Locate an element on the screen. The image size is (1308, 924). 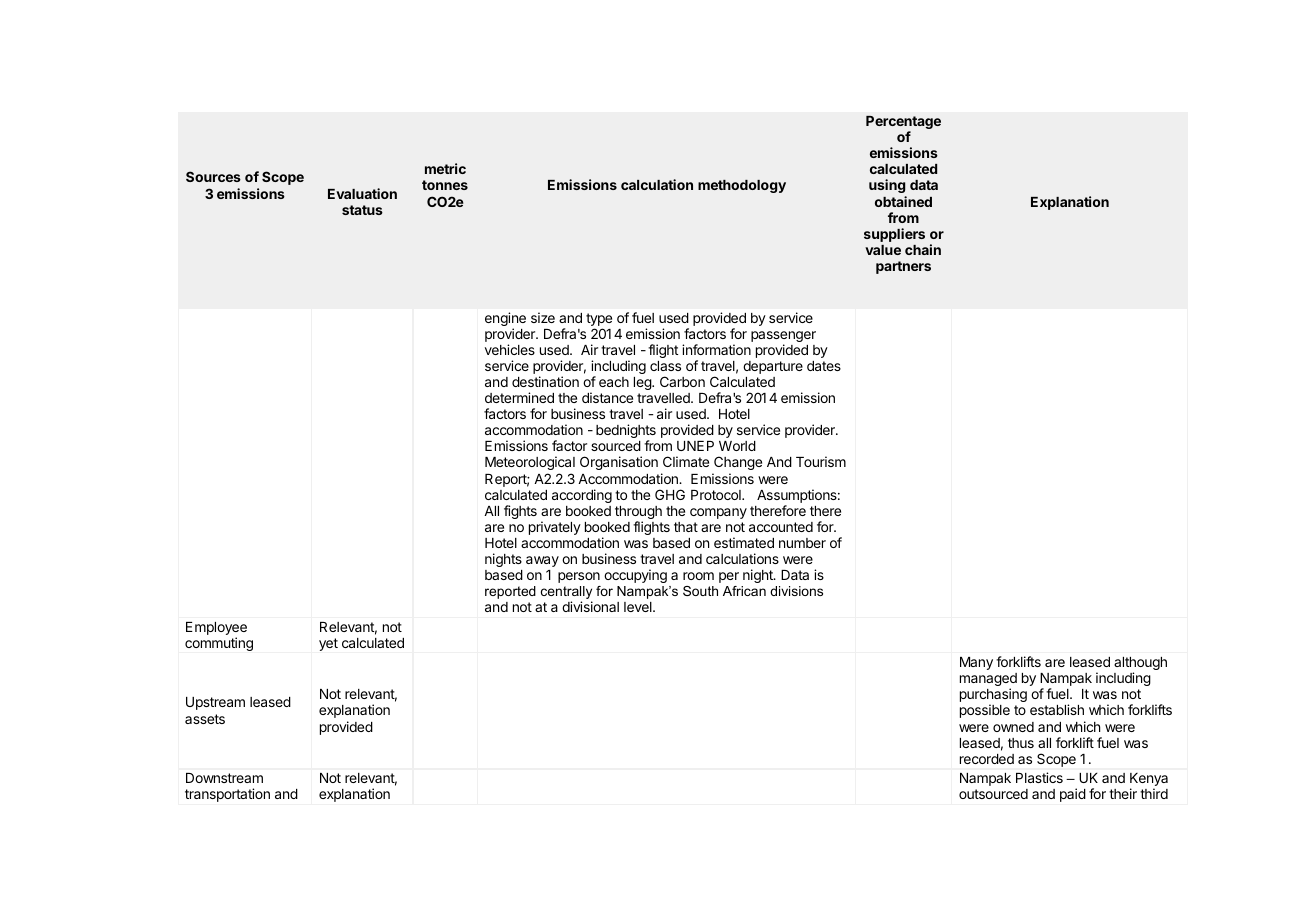
recorded is located at coordinates (987, 759).
